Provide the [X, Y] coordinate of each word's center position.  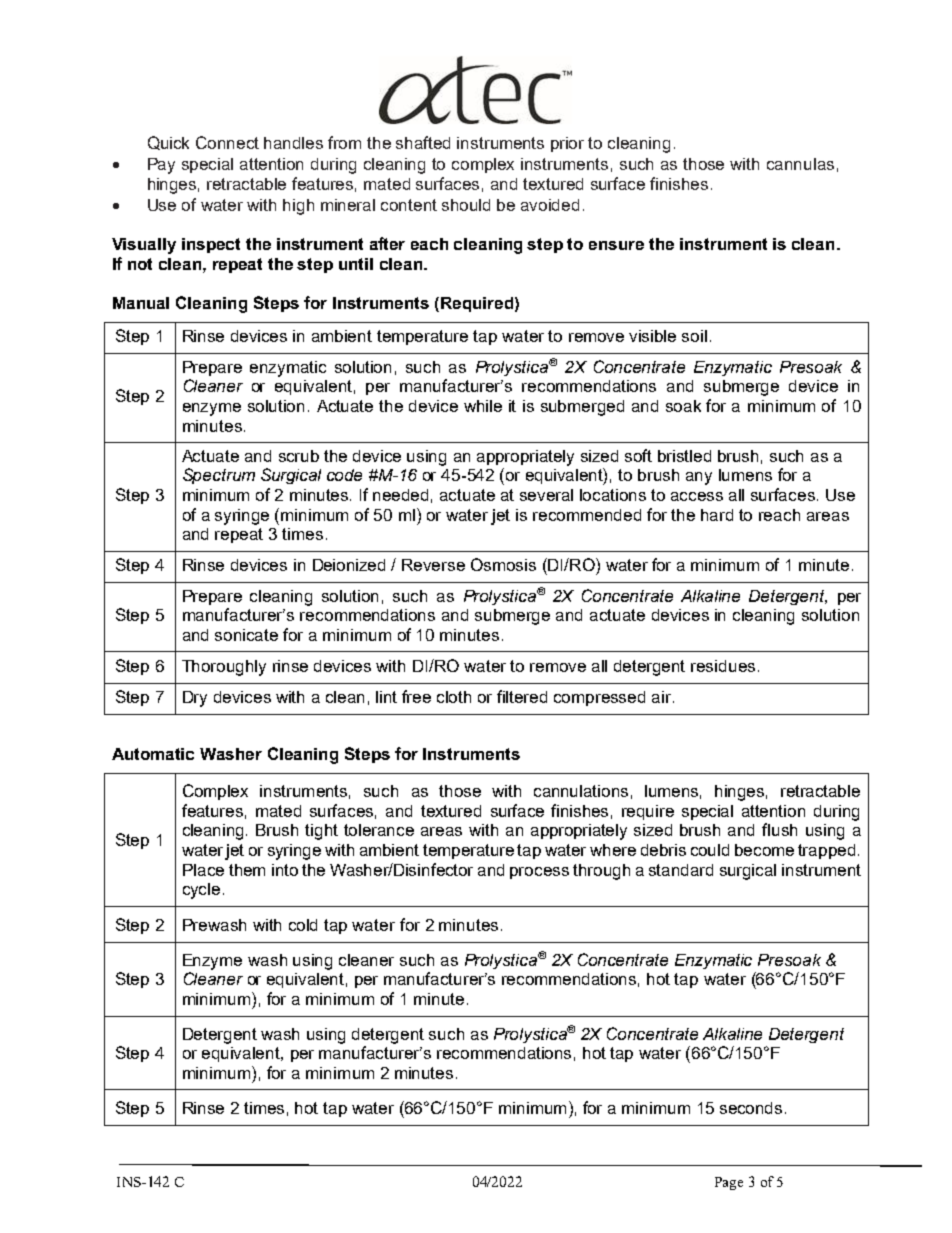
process [539, 873]
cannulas [800, 164]
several [546, 495]
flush [779, 829]
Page [729, 1183]
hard [717, 515]
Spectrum [219, 476]
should [466, 205]
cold [303, 925]
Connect [227, 142]
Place [203, 870]
